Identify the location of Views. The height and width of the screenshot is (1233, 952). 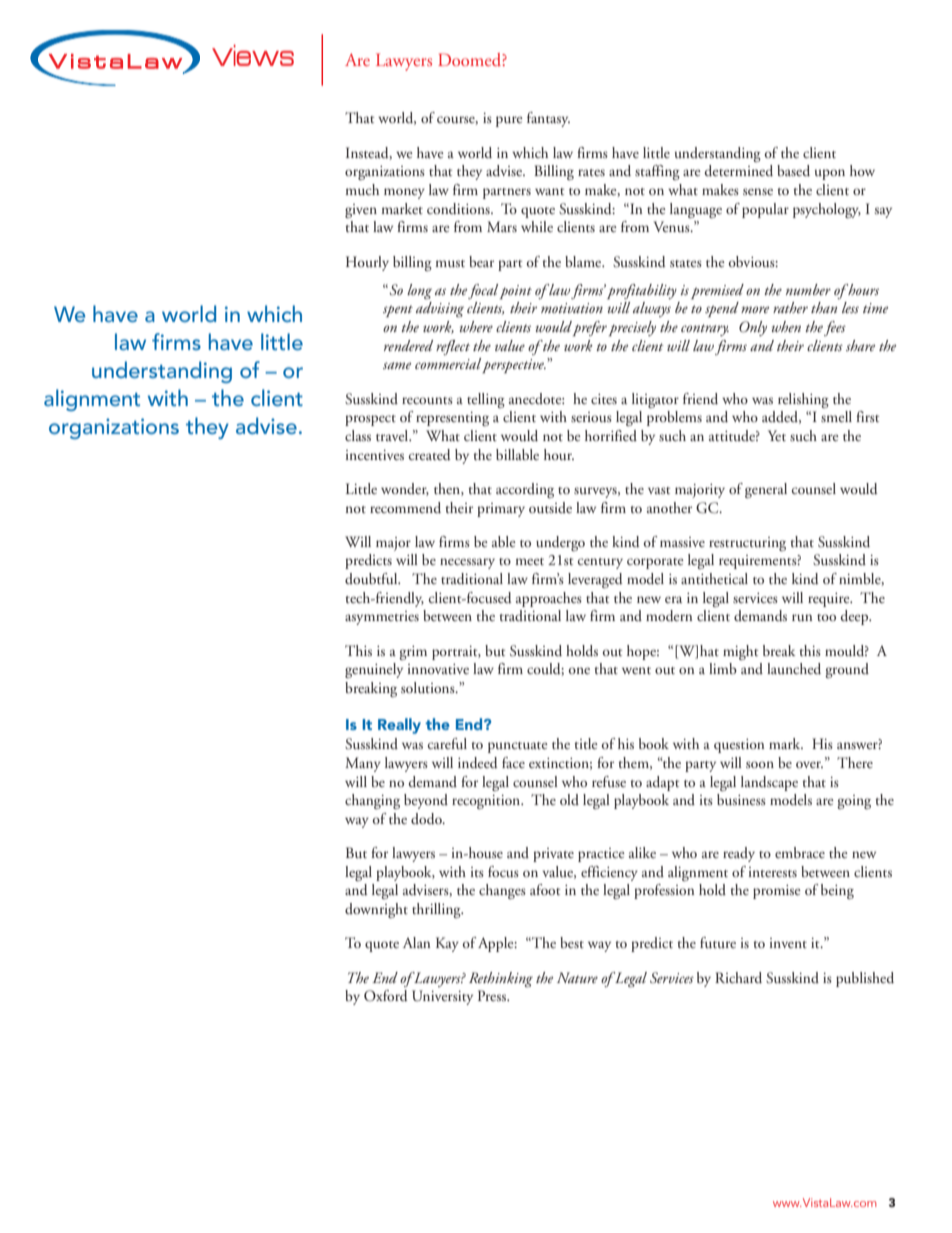
(253, 55).
